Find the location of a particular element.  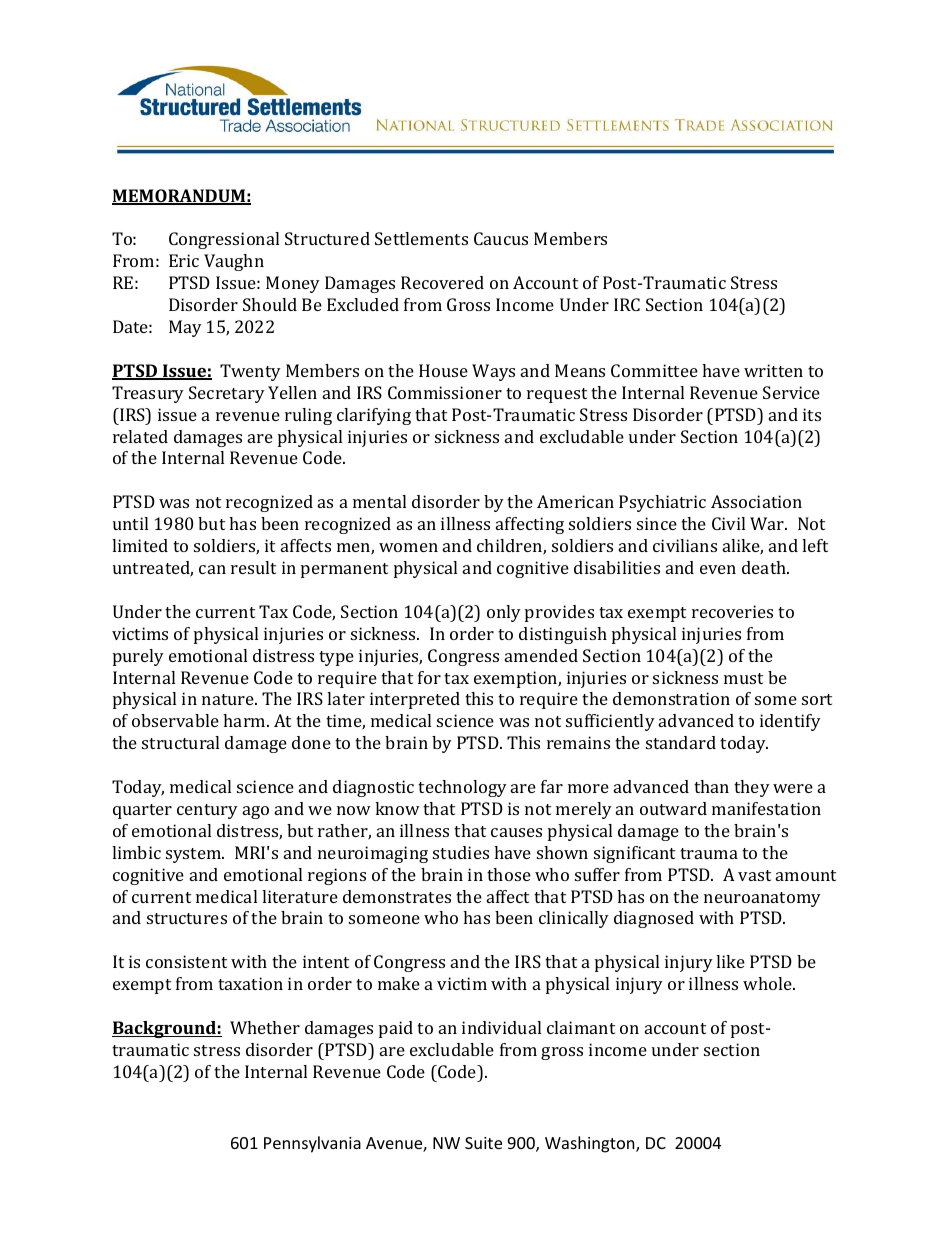

nature is located at coordinates (229, 699).
